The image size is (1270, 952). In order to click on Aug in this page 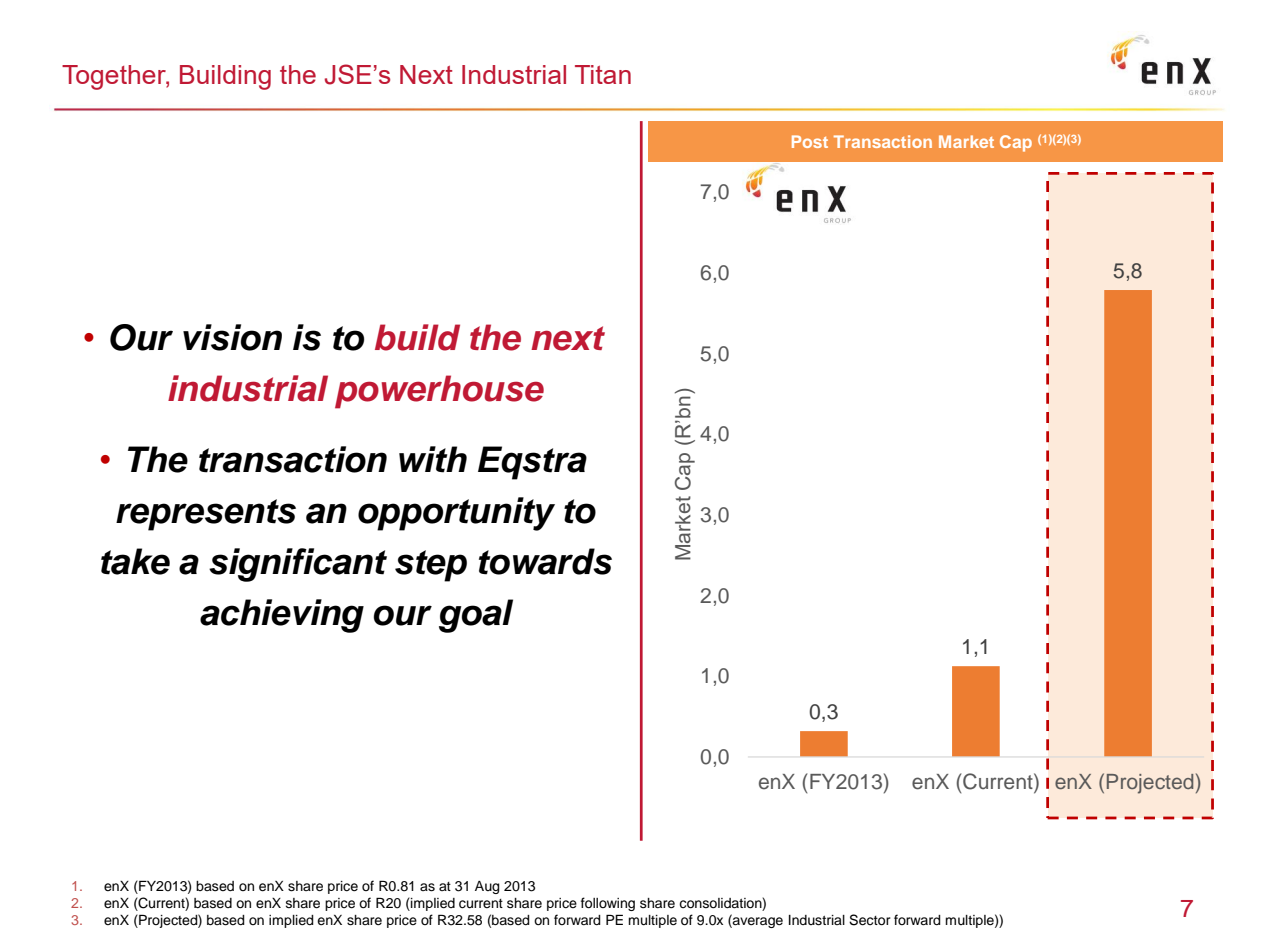, I will do `click(487, 887)`.
